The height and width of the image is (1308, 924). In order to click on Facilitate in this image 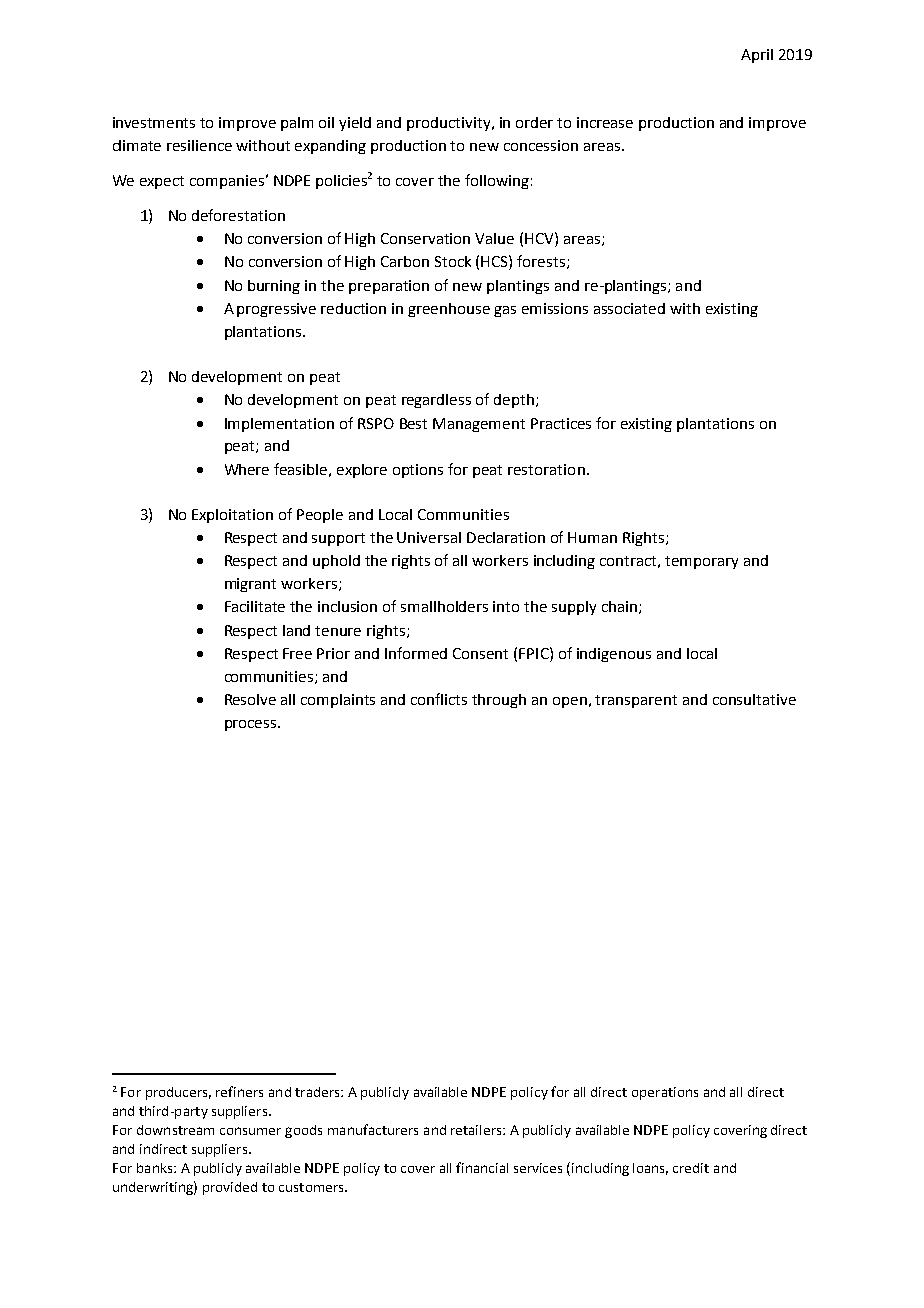, I will do `click(255, 606)`.
